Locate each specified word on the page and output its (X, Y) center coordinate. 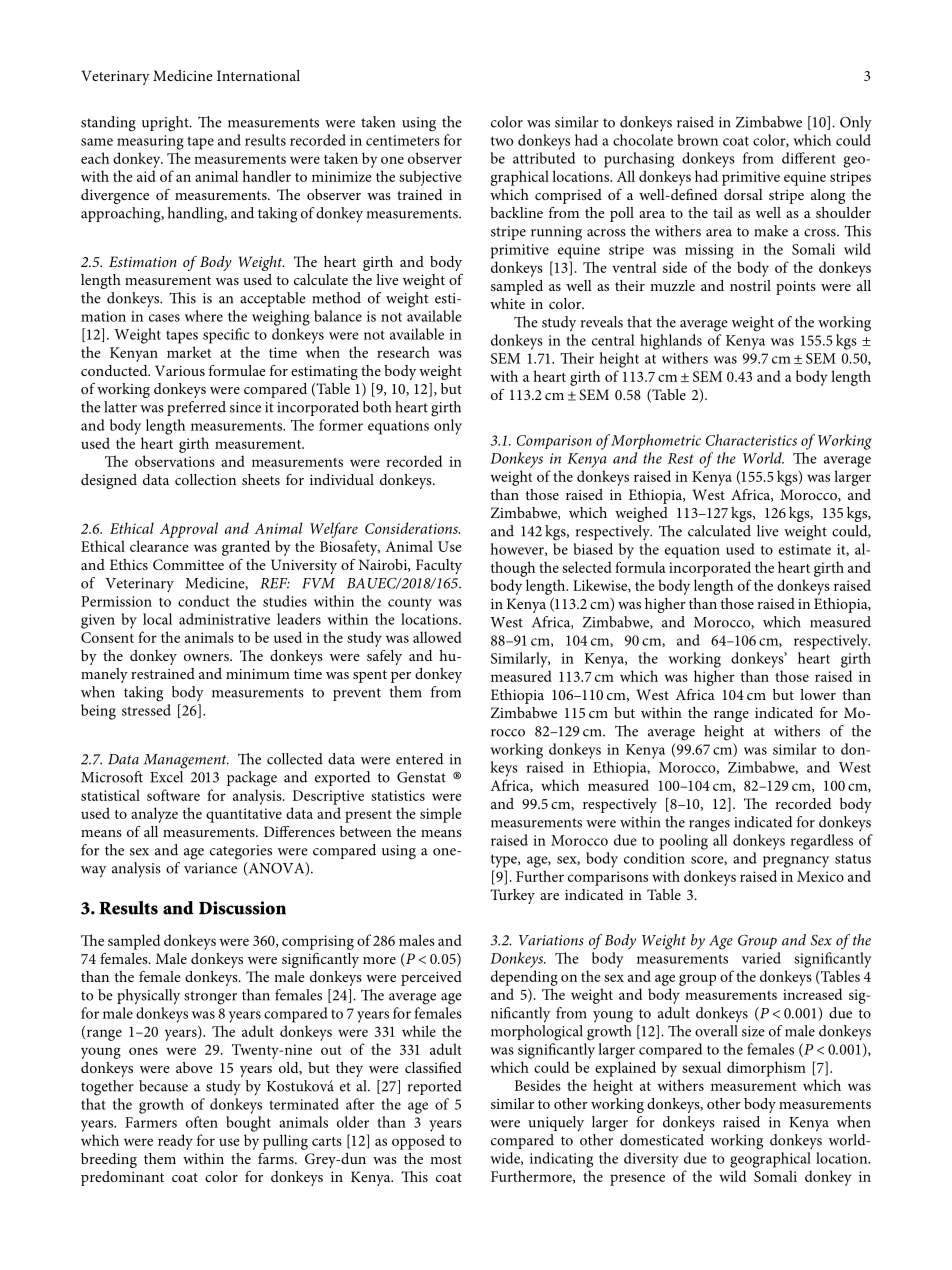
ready (175, 1142)
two (502, 141)
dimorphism (766, 1069)
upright (166, 124)
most (446, 1159)
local (157, 619)
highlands (671, 342)
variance (210, 868)
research (403, 352)
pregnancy (796, 862)
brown (698, 140)
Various (180, 370)
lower (818, 694)
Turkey (512, 896)
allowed (437, 637)
